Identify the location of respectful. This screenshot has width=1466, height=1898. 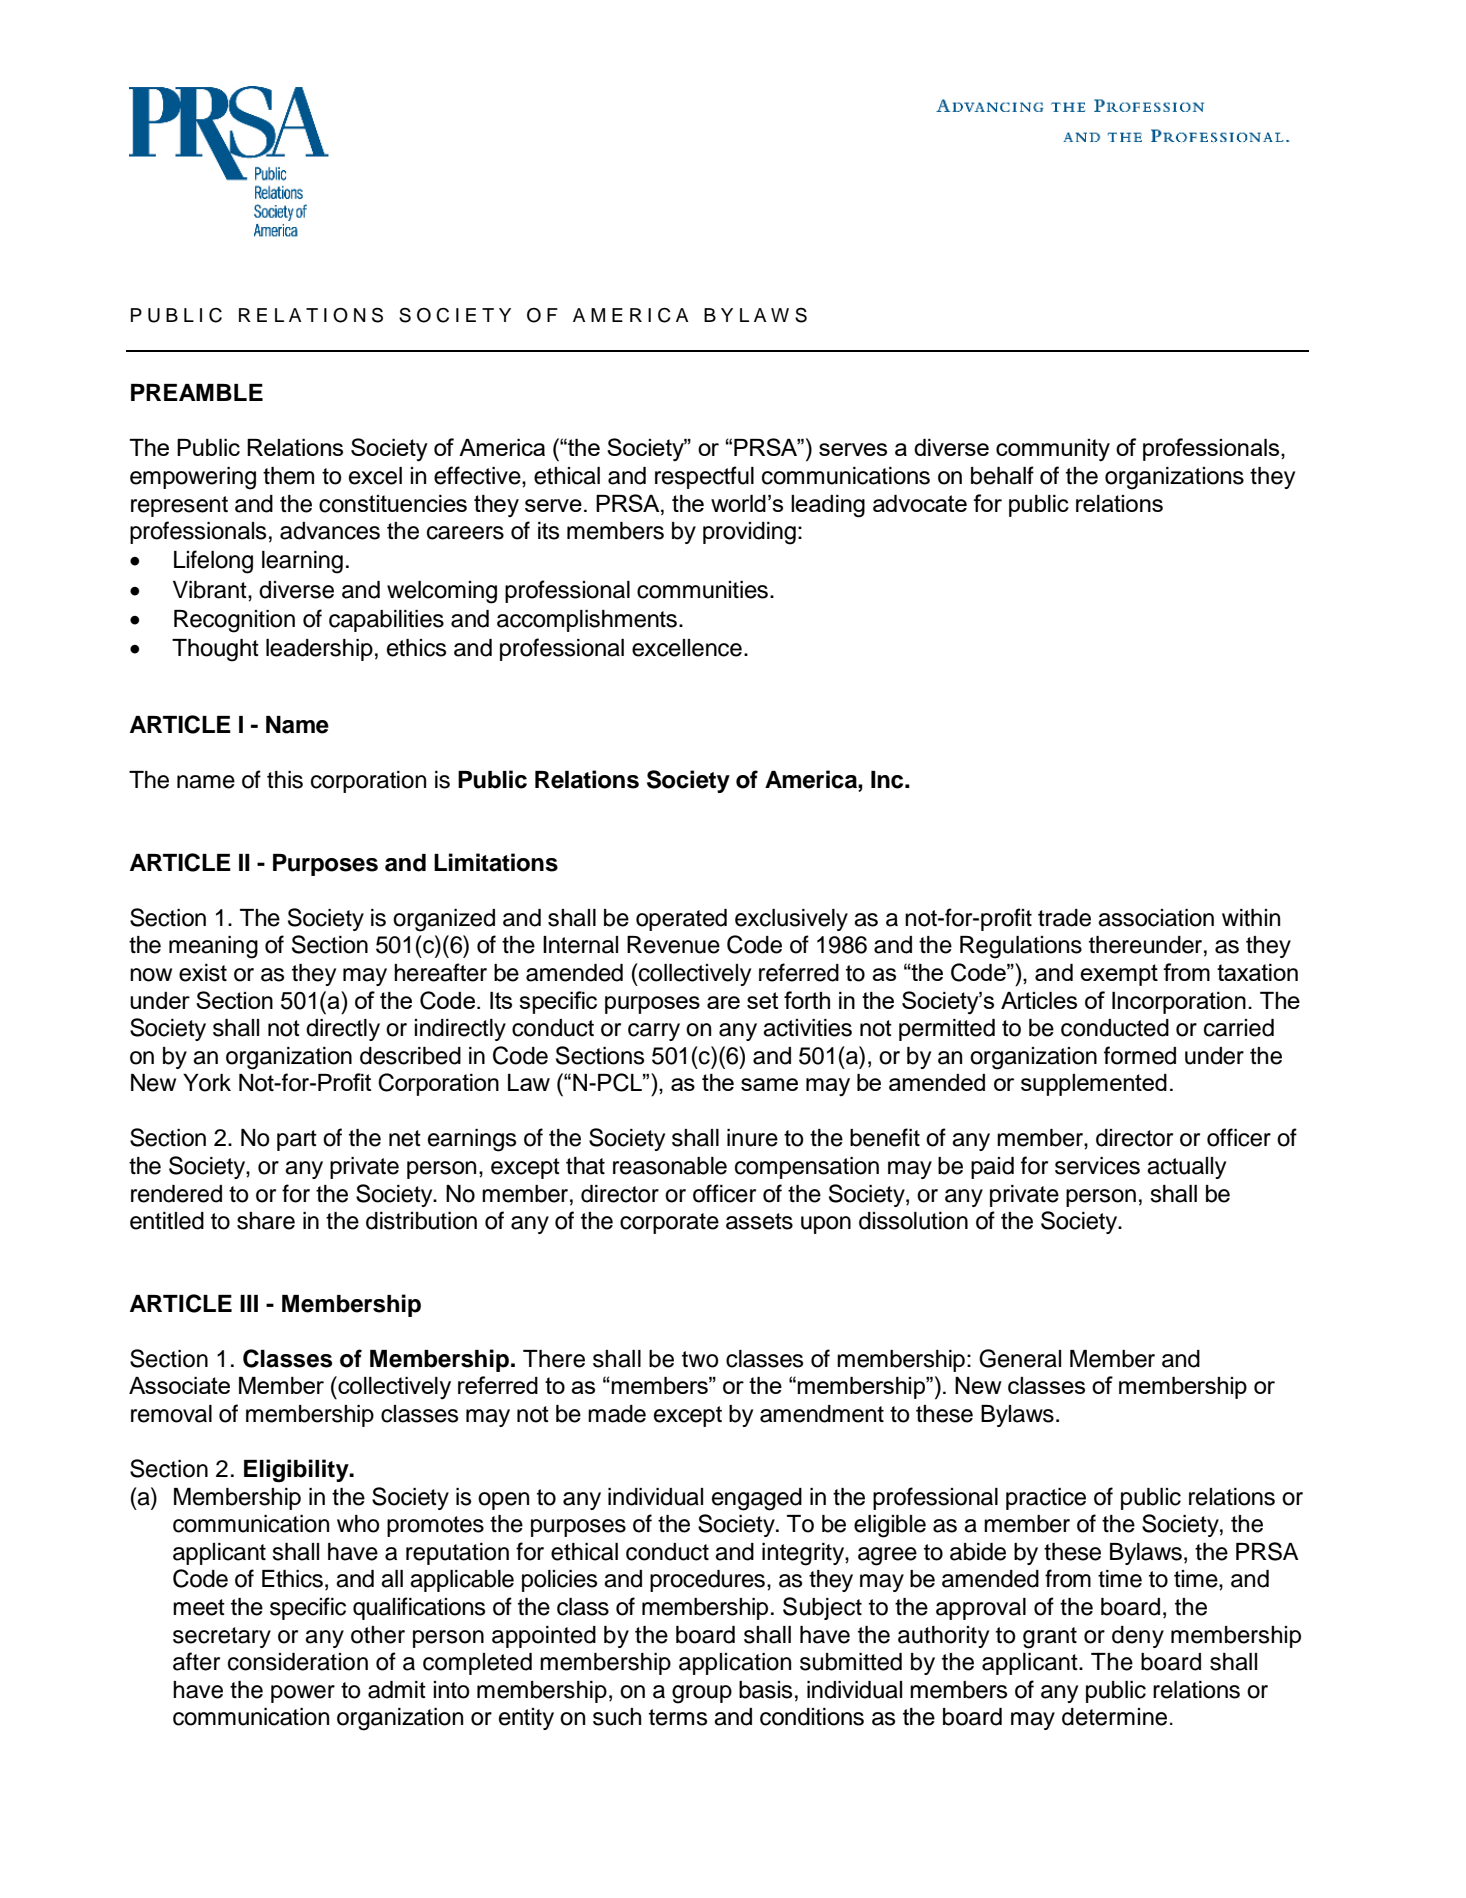
(704, 477).
